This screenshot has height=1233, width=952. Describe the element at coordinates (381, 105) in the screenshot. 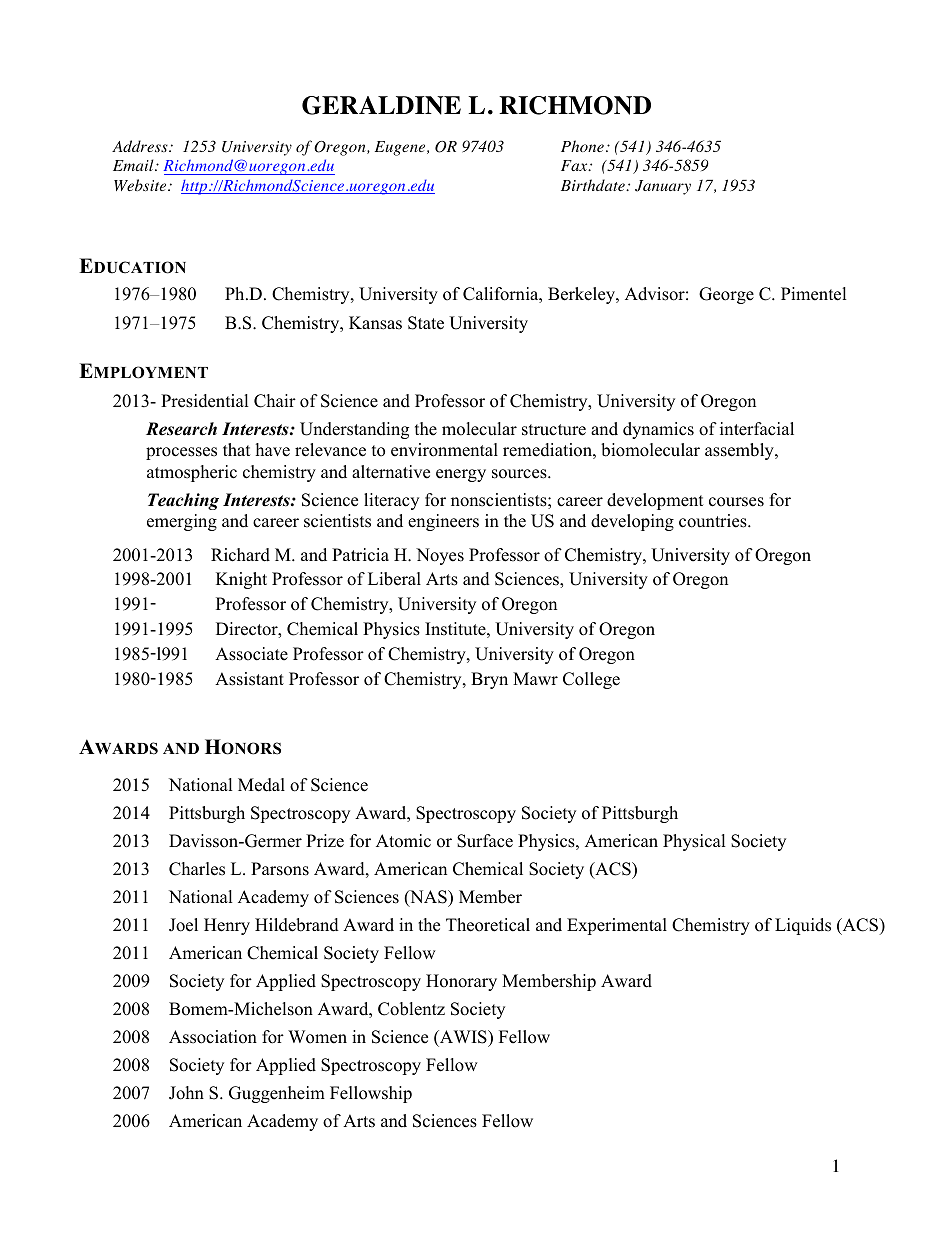

I see `GERALDINE` at that location.
